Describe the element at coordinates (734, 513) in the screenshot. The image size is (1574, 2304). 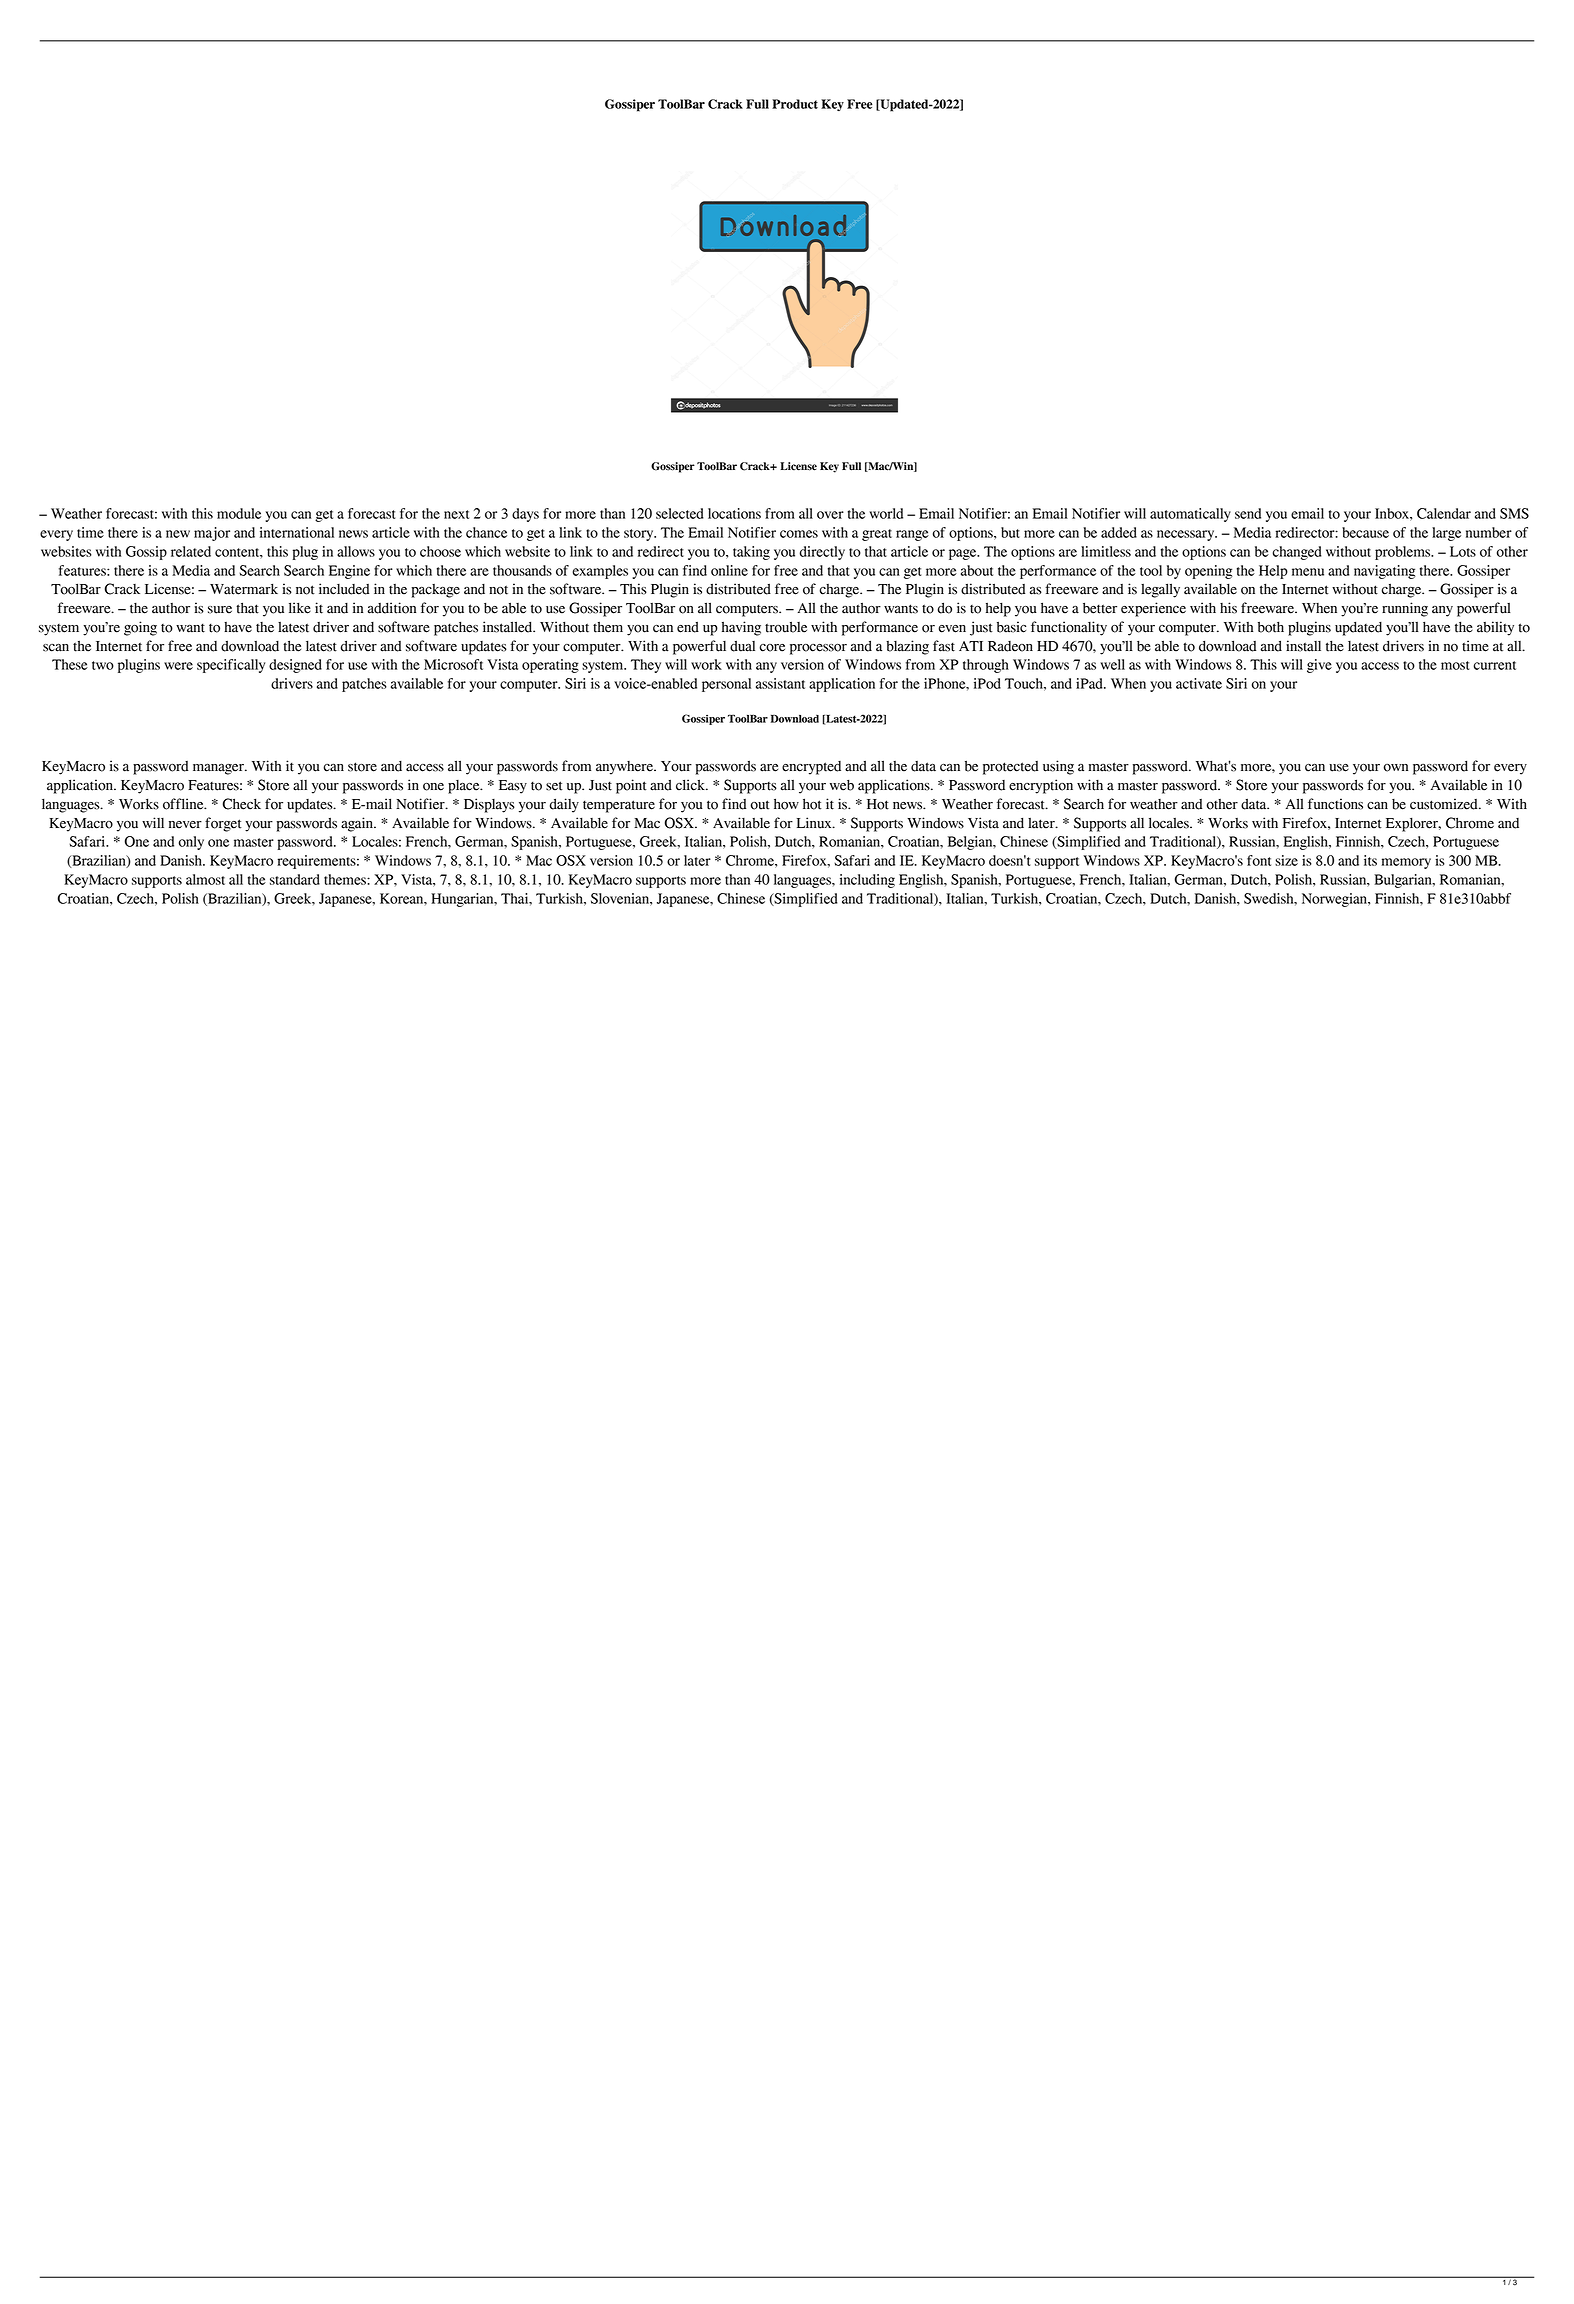
I see `locations` at that location.
